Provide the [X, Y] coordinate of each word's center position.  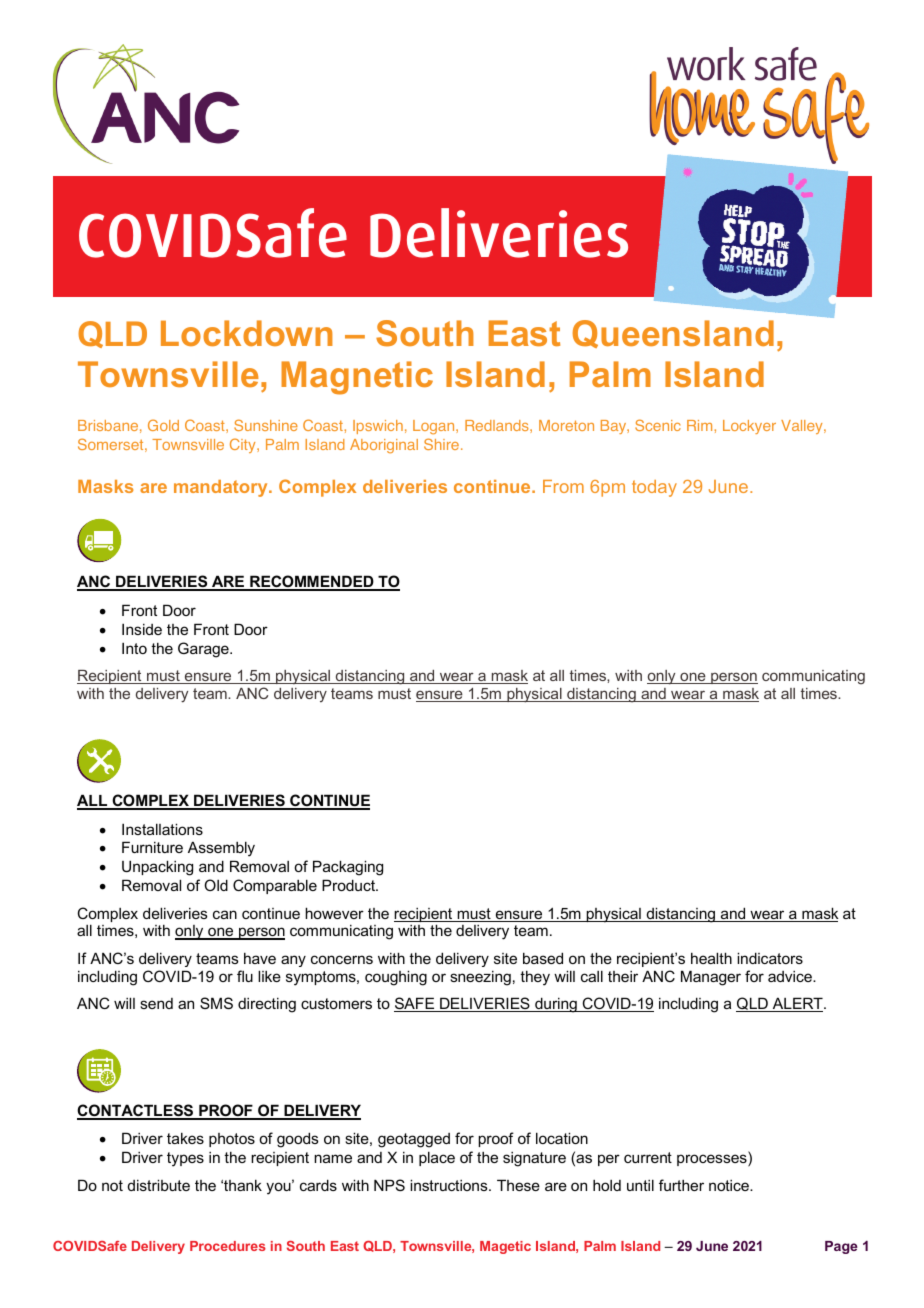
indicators [770, 958]
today [654, 488]
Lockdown [247, 333]
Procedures [228, 1246]
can [225, 914]
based [543, 958]
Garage [204, 650]
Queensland [673, 334]
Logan [435, 427]
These [518, 1185]
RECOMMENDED [312, 583]
